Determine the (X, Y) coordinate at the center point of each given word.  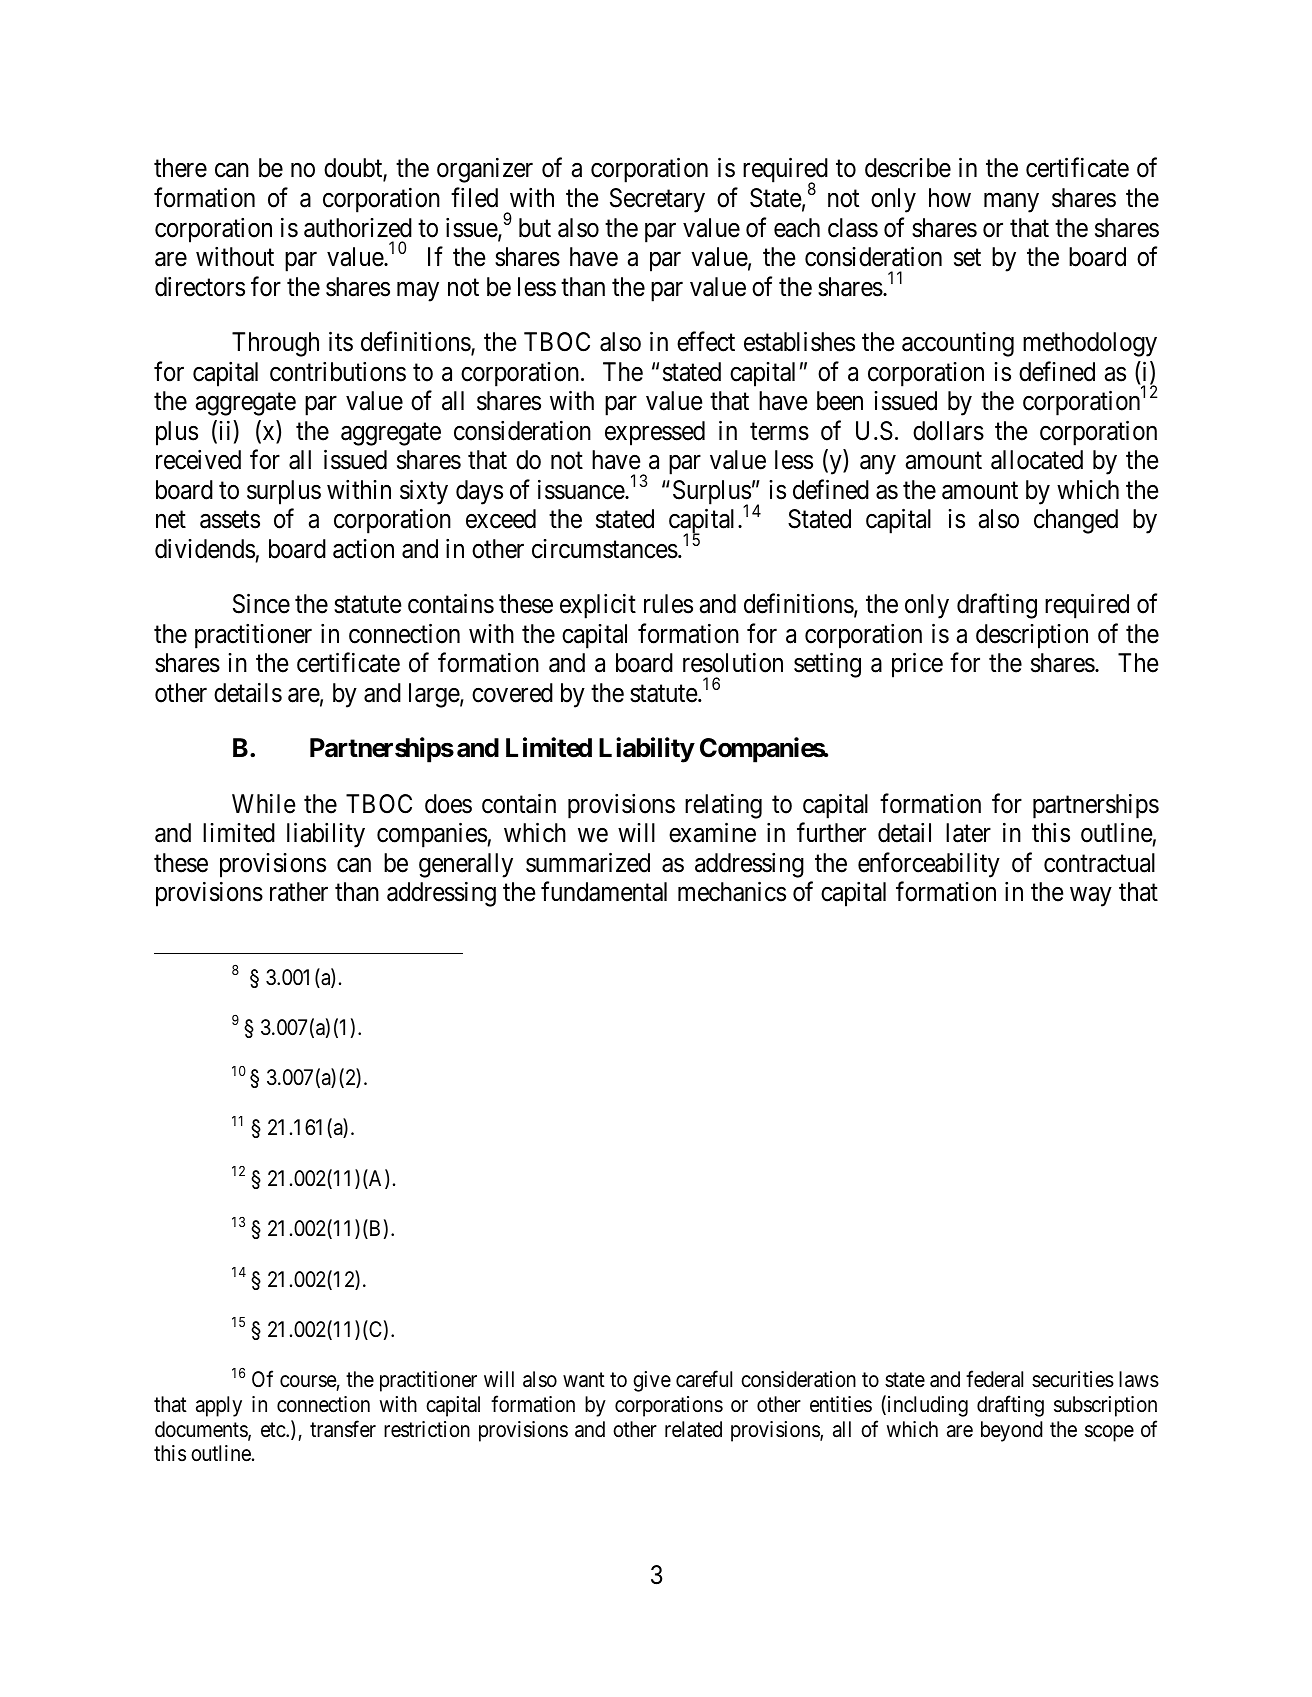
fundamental (604, 892)
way (1091, 897)
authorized (358, 228)
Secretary (657, 200)
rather (299, 892)
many (1011, 203)
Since (261, 604)
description (1032, 636)
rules (668, 604)
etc (274, 1430)
